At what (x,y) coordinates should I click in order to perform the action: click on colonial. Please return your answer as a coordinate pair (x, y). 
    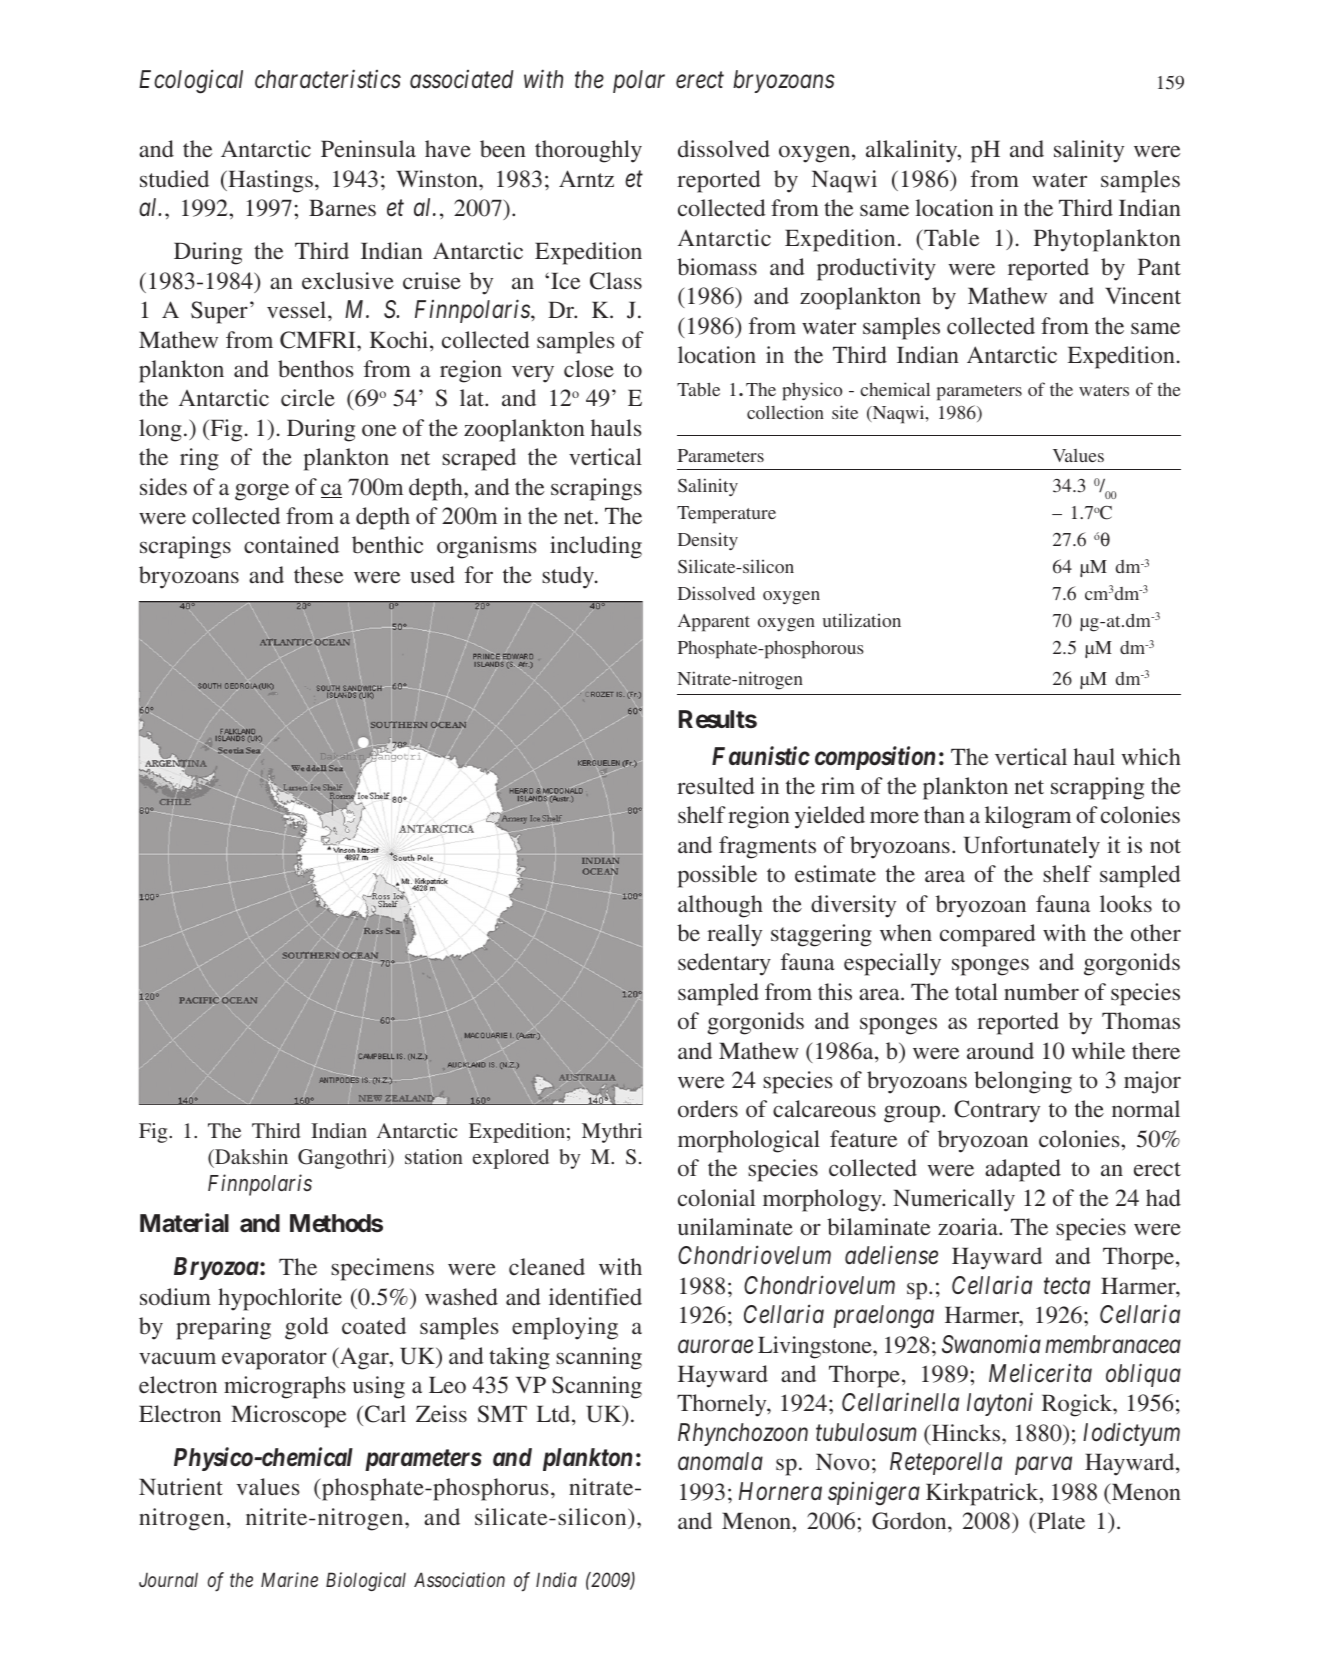
    Looking at the image, I should click on (716, 1198).
